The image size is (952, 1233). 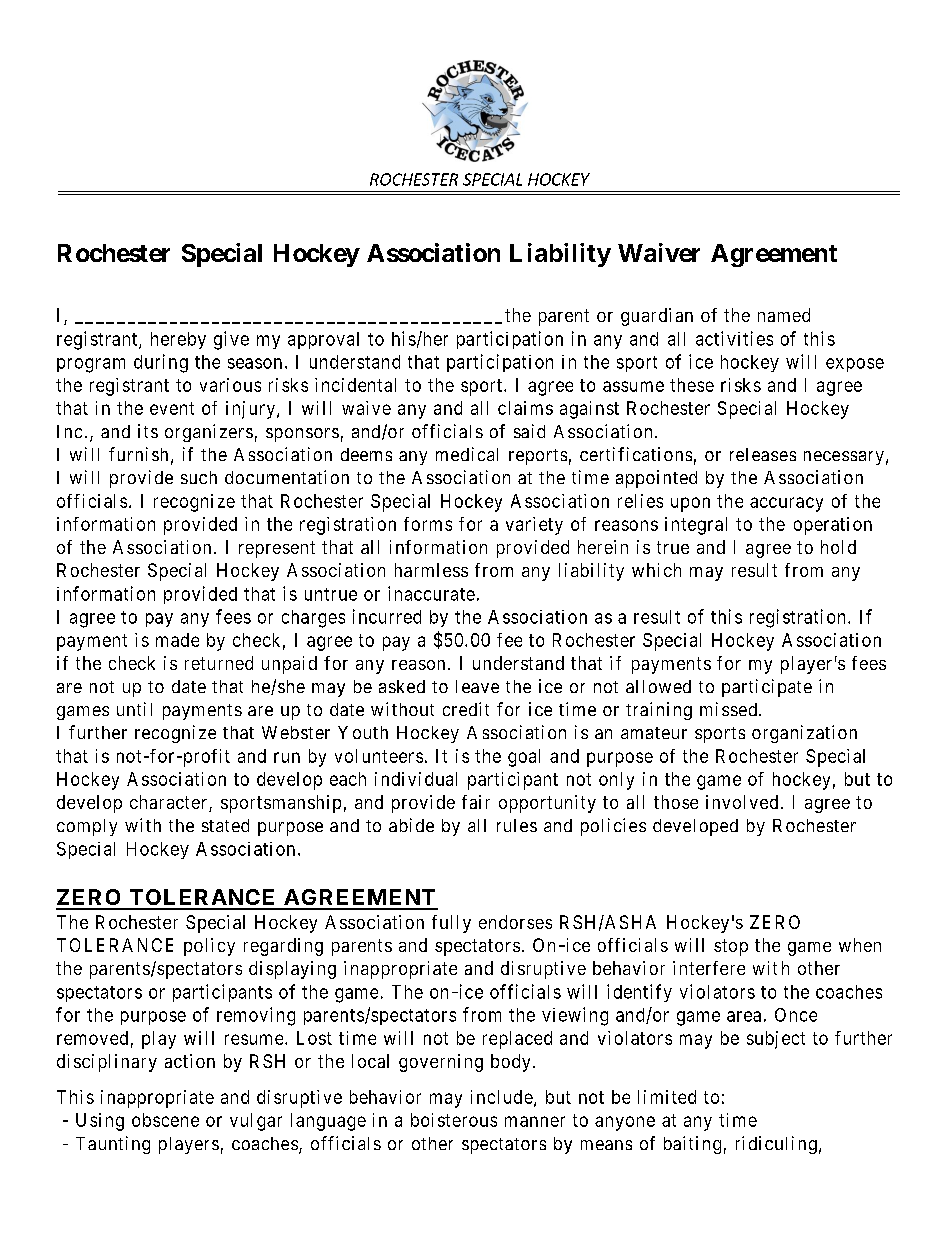 I want to click on hereby, so click(x=178, y=340).
